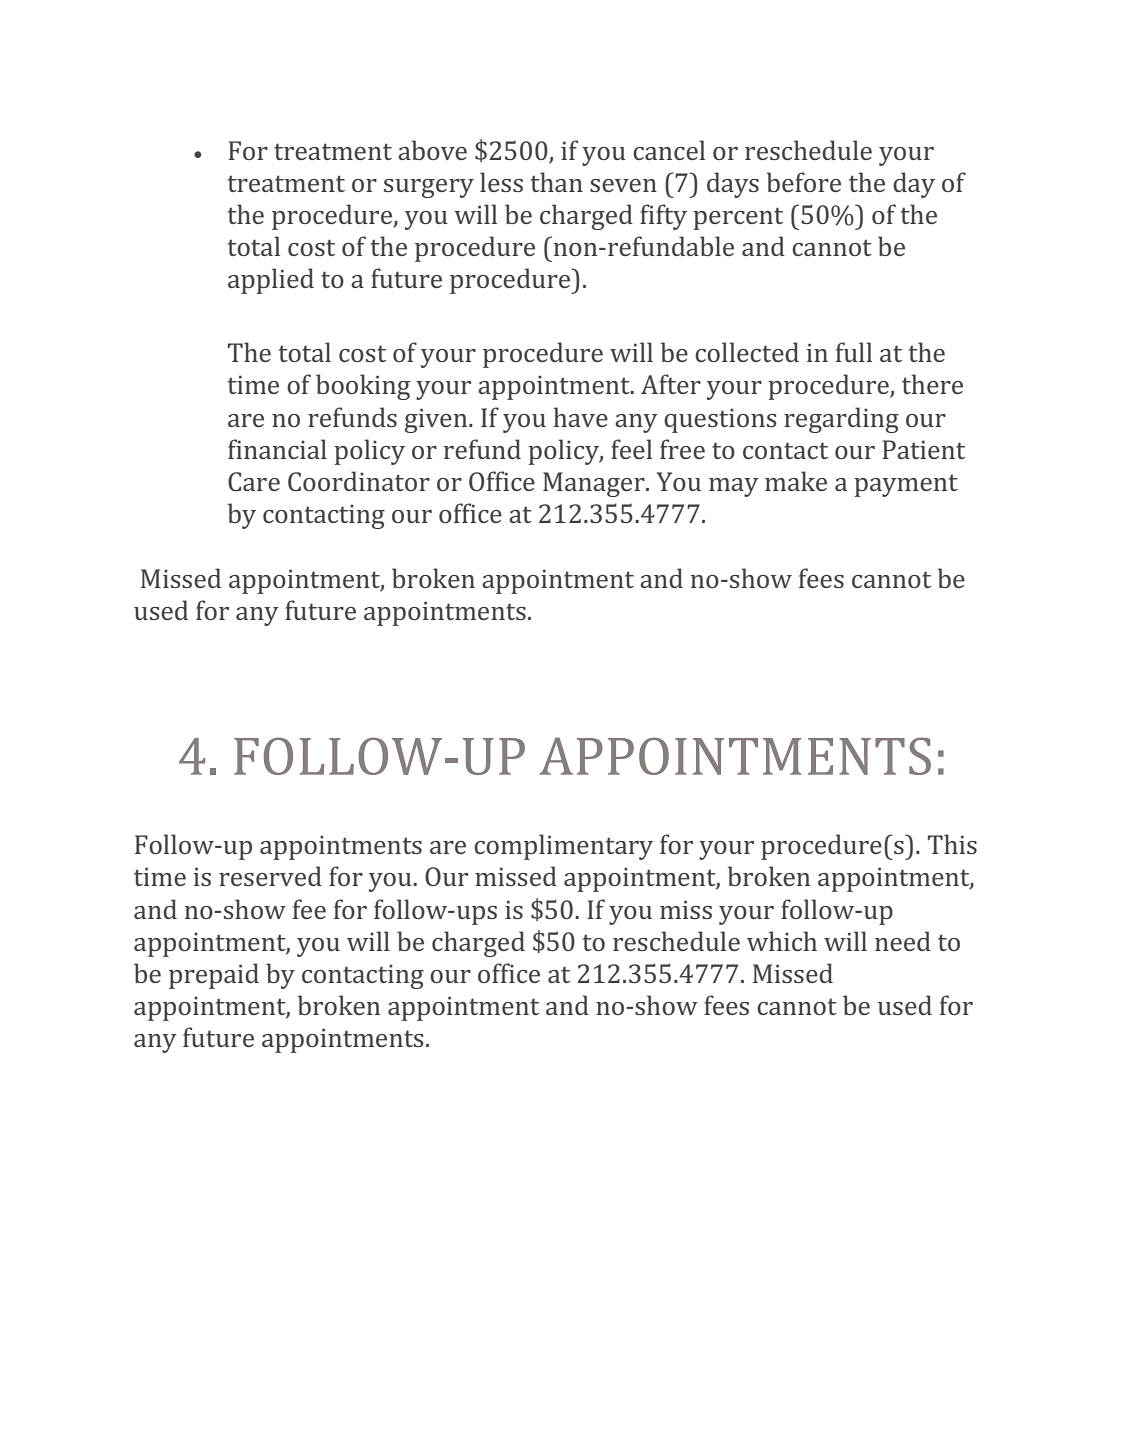  What do you see at coordinates (854, 352) in the screenshot?
I see `full` at bounding box center [854, 352].
